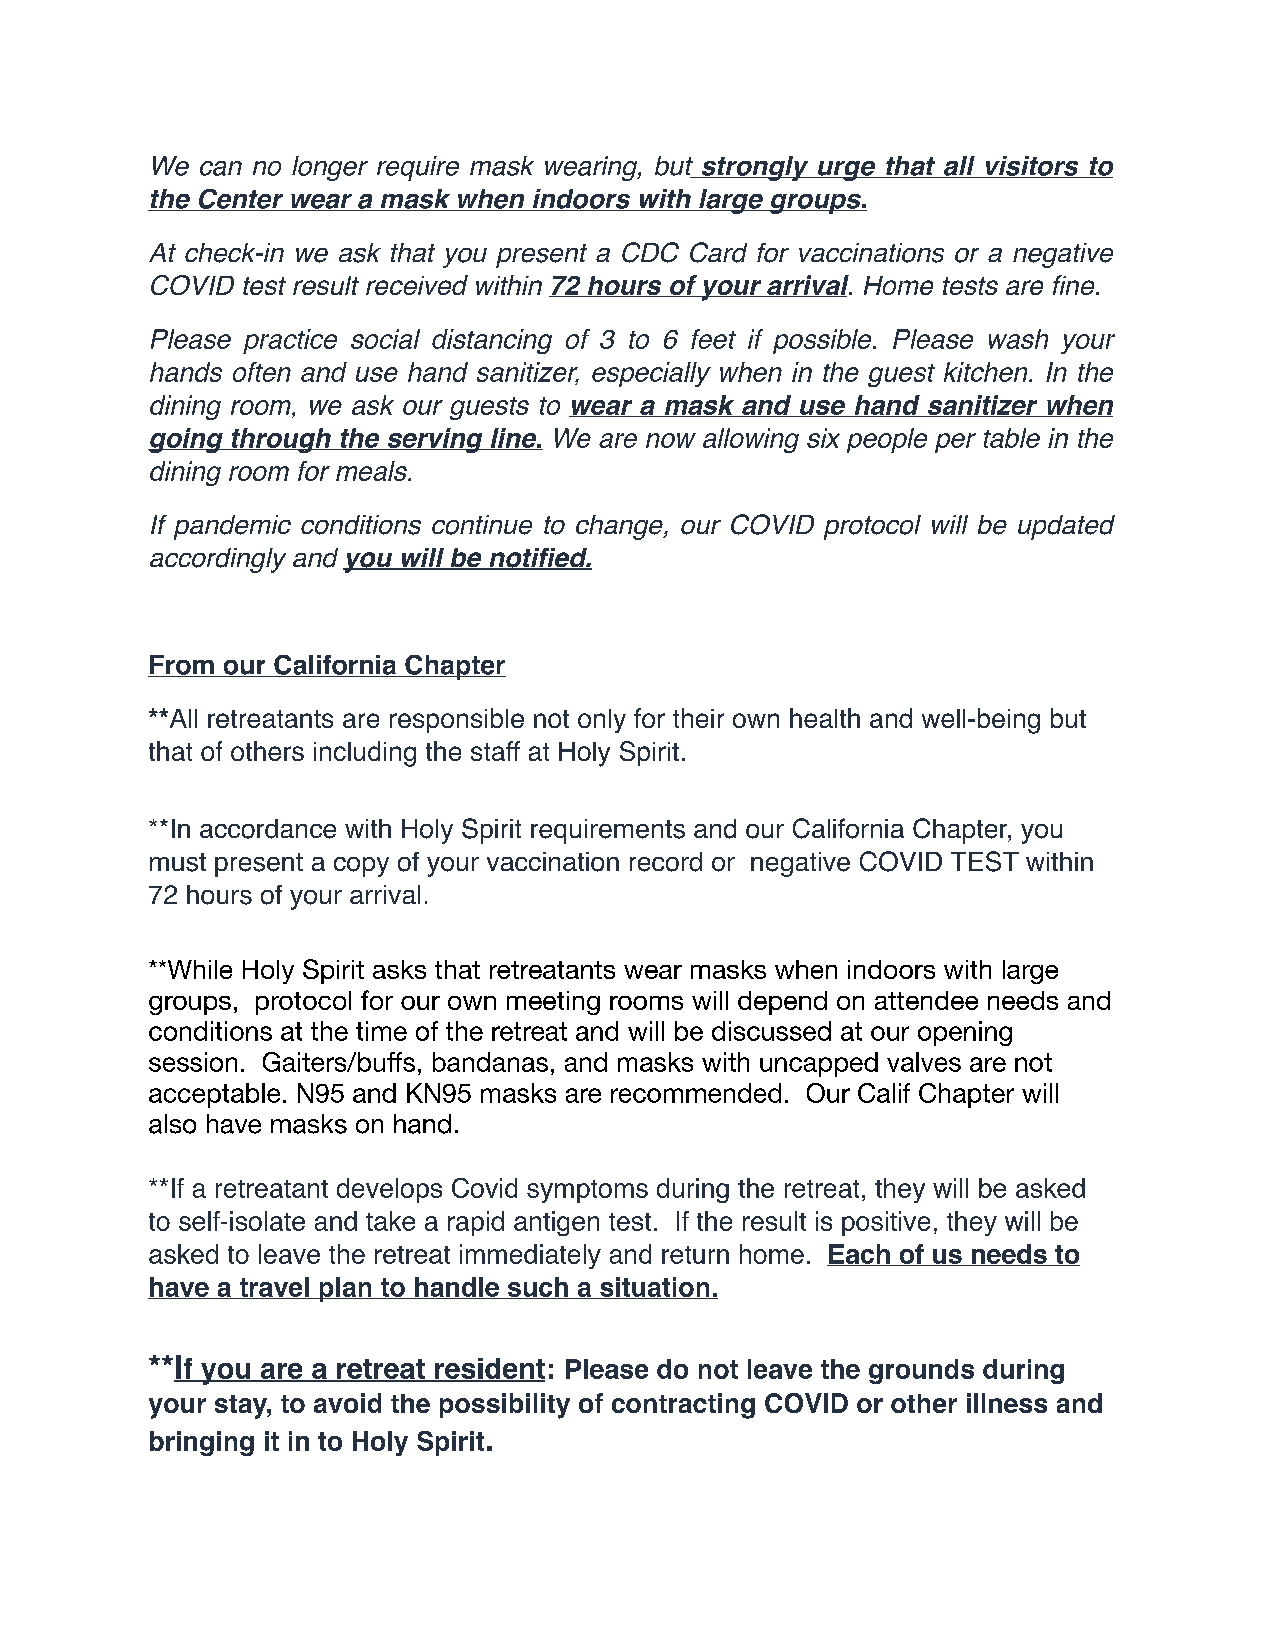 Image resolution: width=1261 pixels, height=1633 pixels. What do you see at coordinates (825, 718) in the screenshot?
I see `health` at bounding box center [825, 718].
